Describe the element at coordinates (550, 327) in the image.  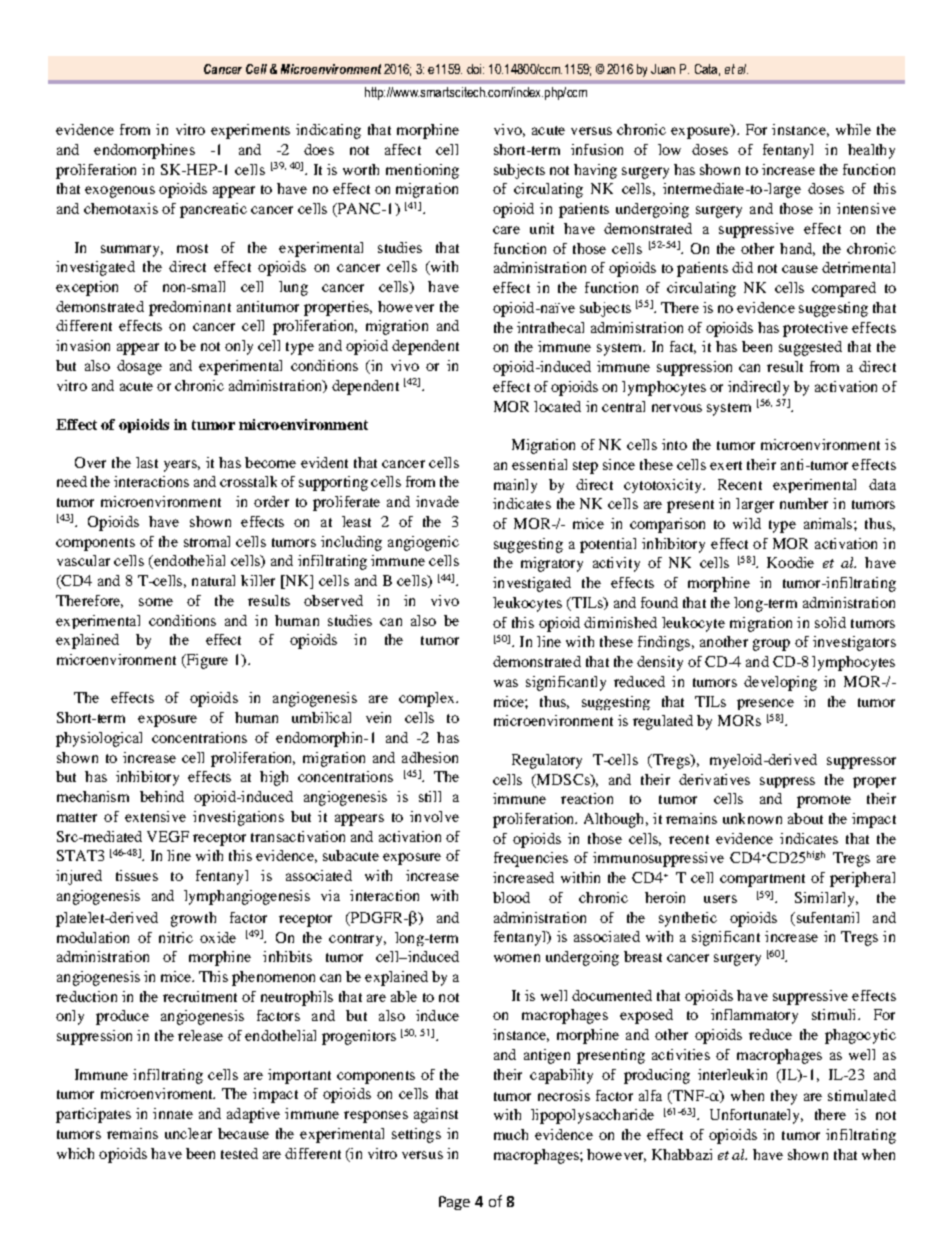
I see `intrathecal` at that location.
